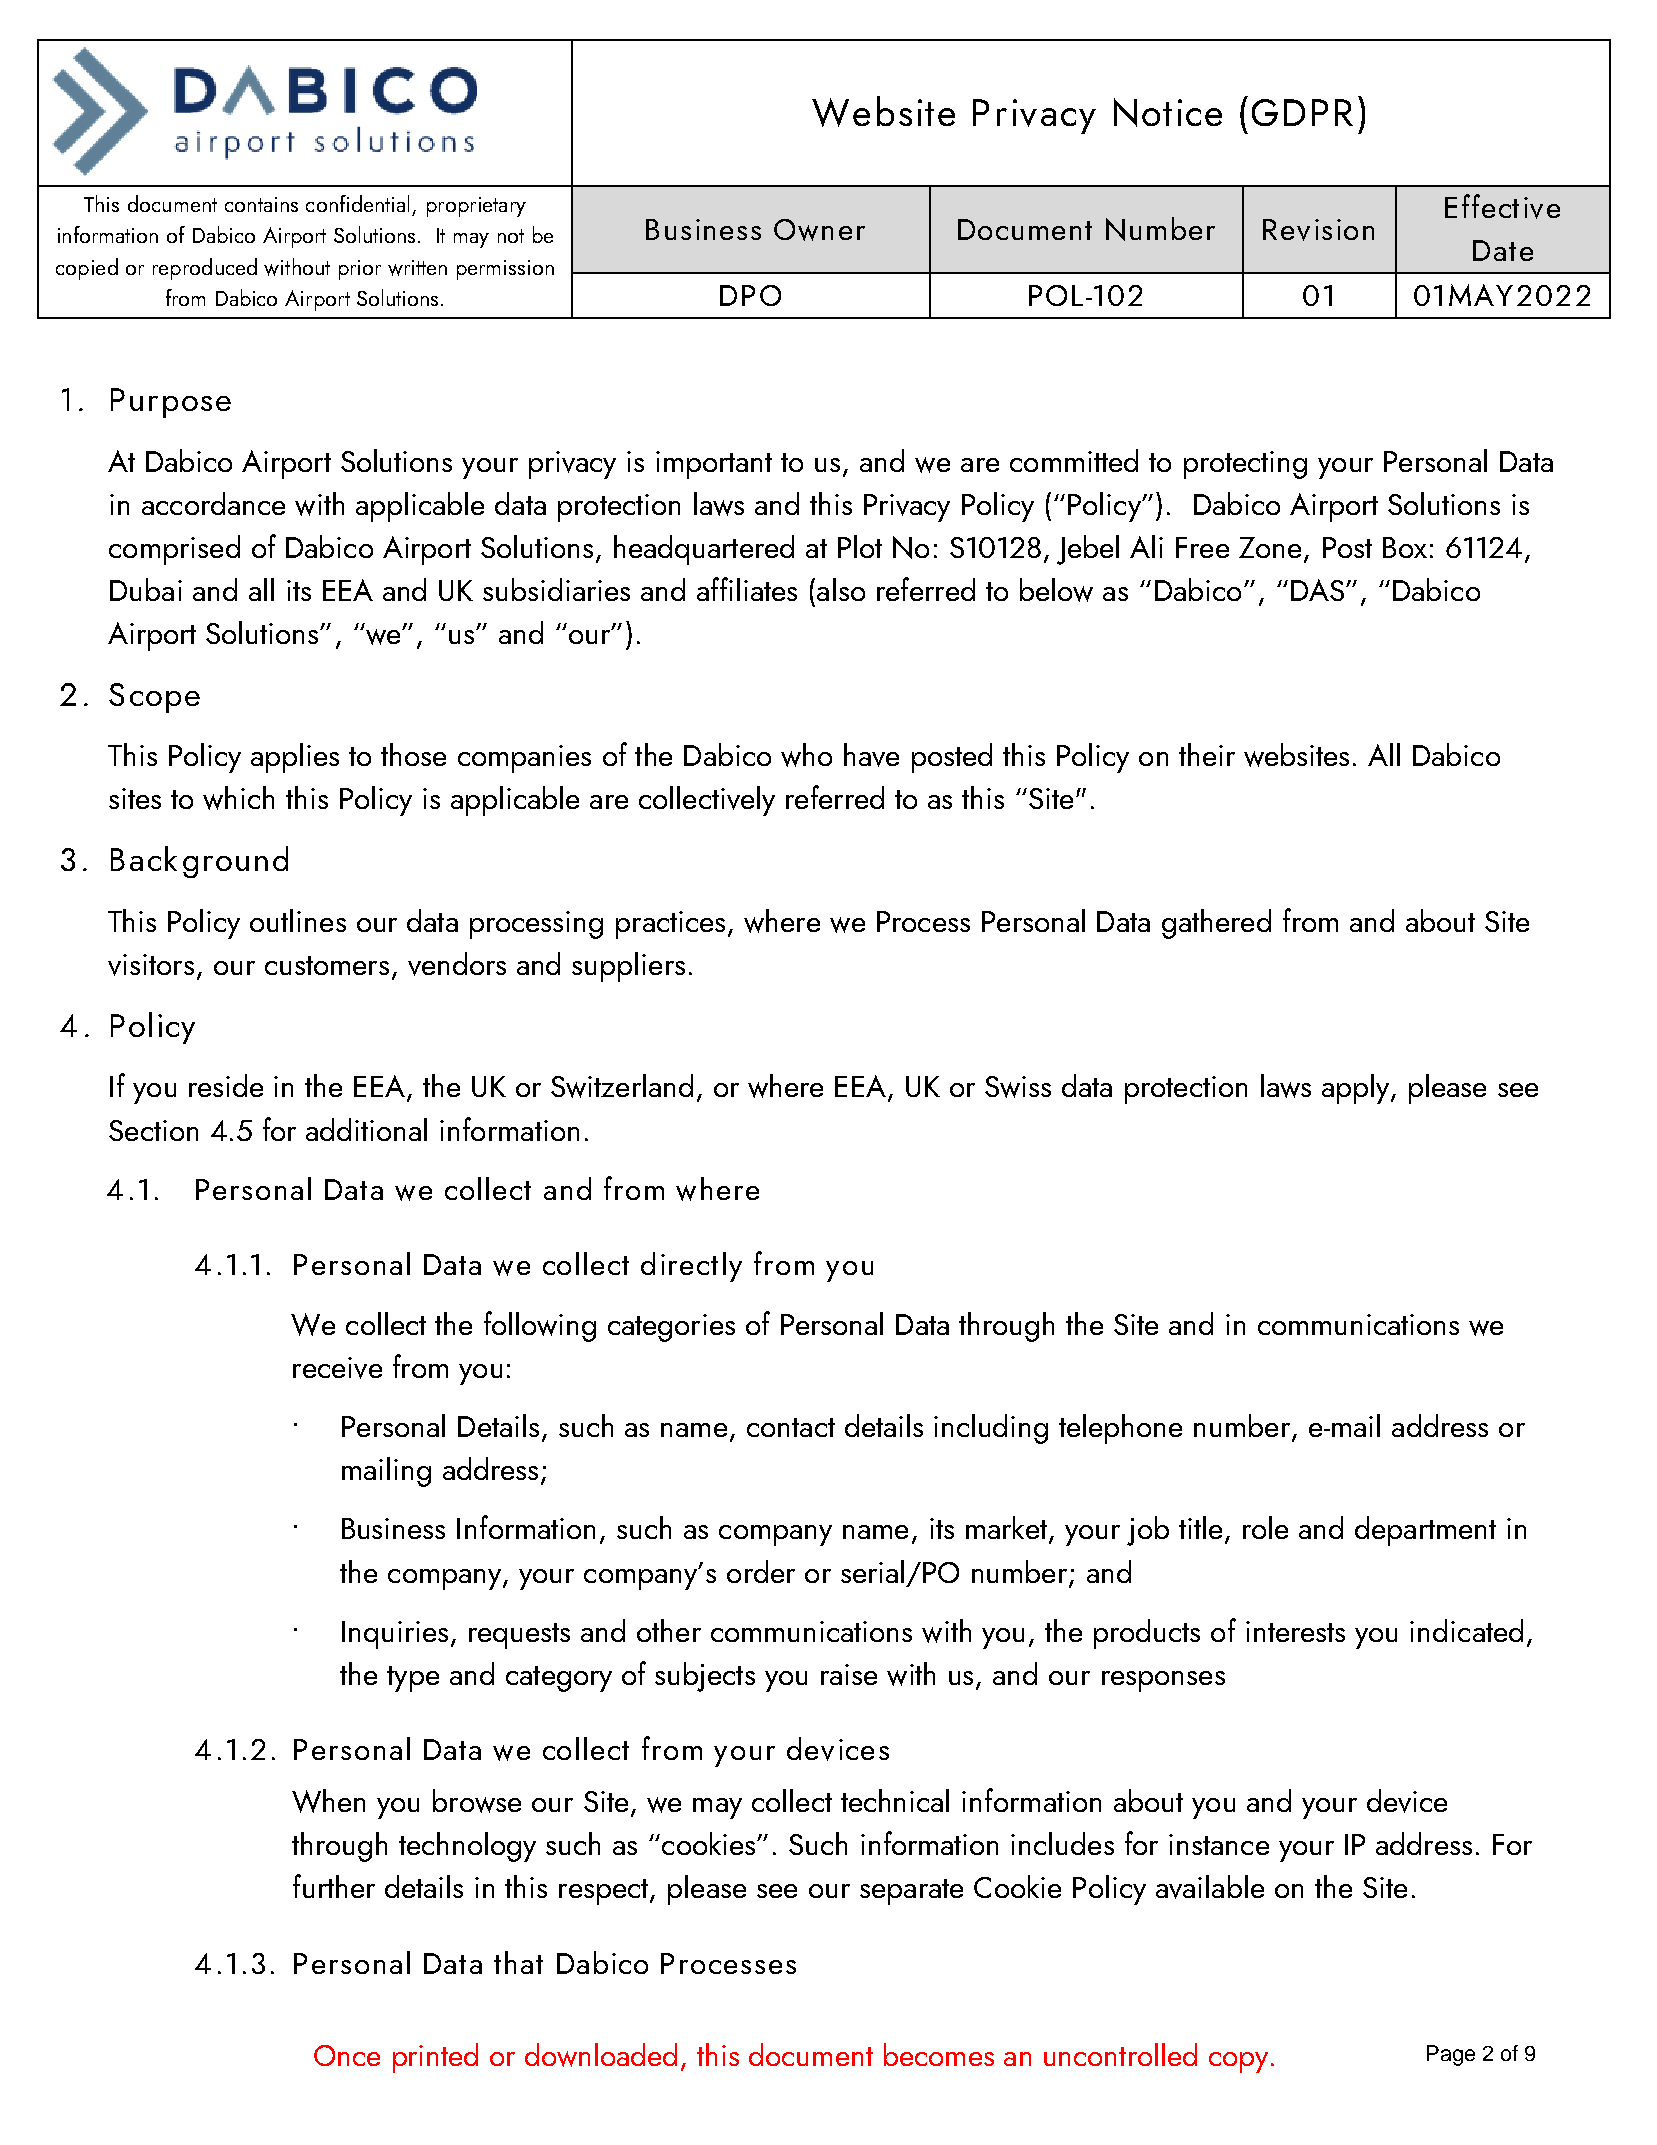 Image resolution: width=1657 pixels, height=2145 pixels. I want to click on Once, so click(347, 2055).
